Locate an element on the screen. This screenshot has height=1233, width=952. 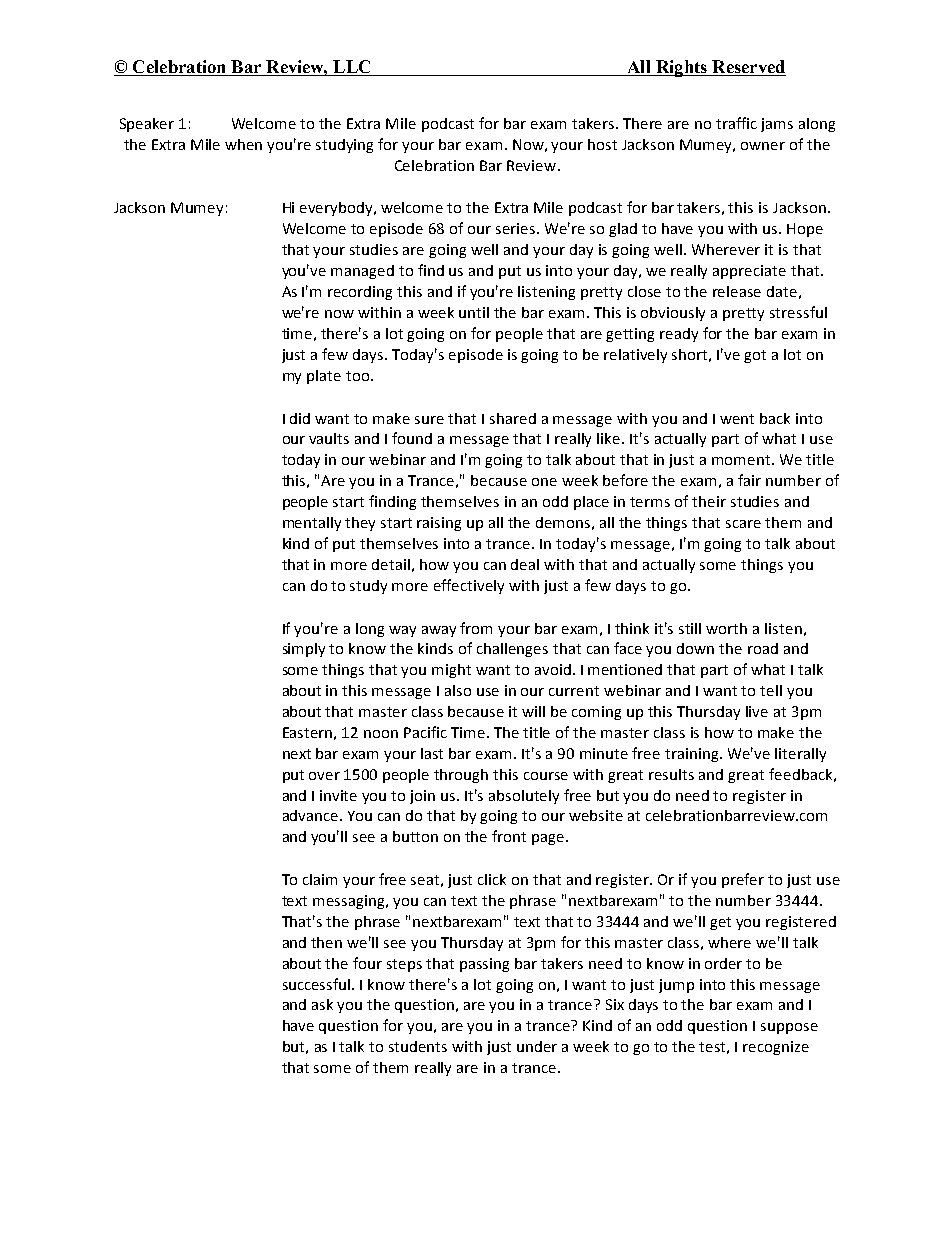
traffic is located at coordinates (736, 123).
